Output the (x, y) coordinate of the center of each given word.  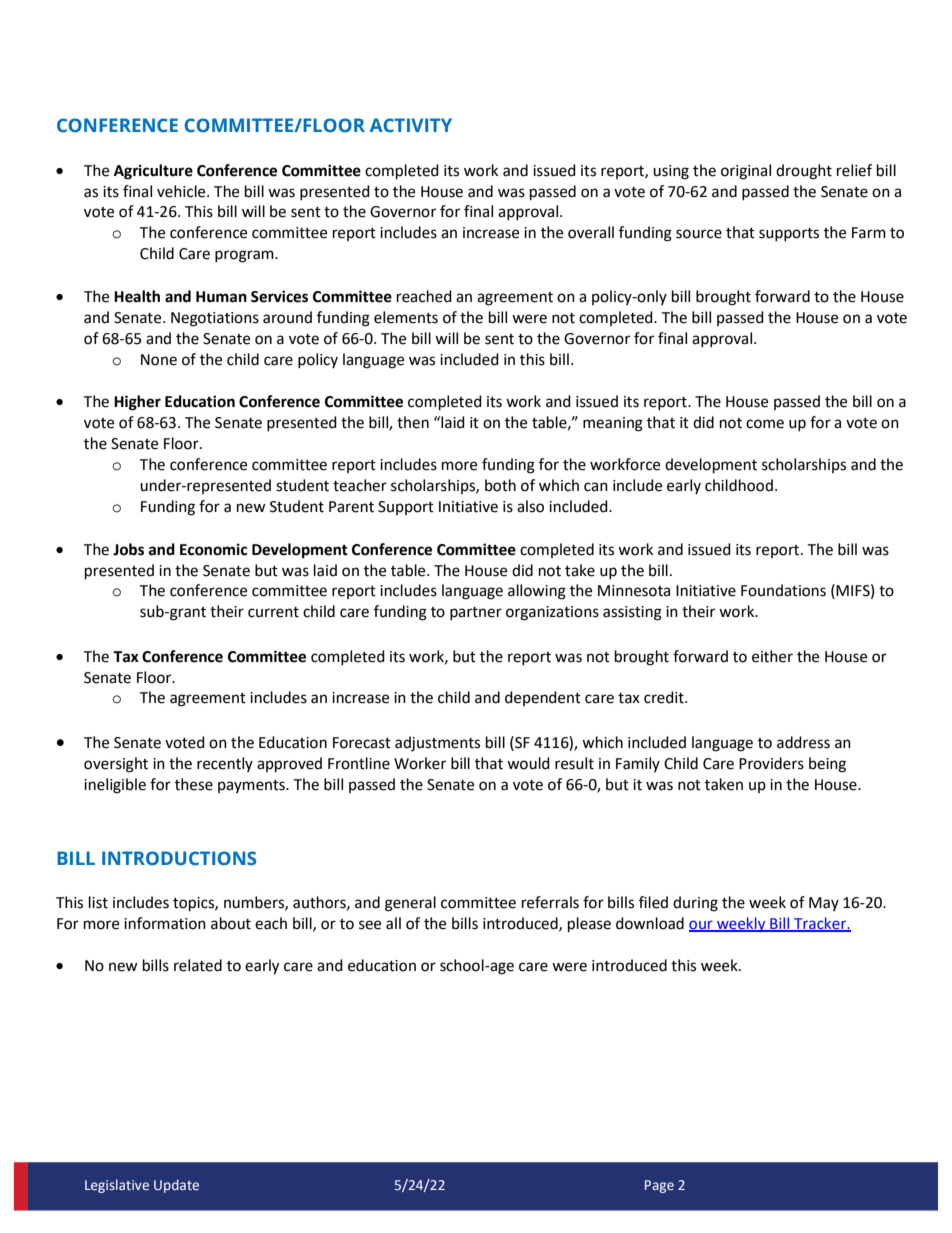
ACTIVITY (411, 125)
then (413, 422)
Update (176, 1186)
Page (659, 1186)
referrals (550, 902)
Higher (137, 403)
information (165, 923)
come (765, 424)
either (772, 656)
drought (804, 172)
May (824, 904)
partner (476, 613)
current (273, 612)
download (650, 923)
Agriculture (153, 172)
